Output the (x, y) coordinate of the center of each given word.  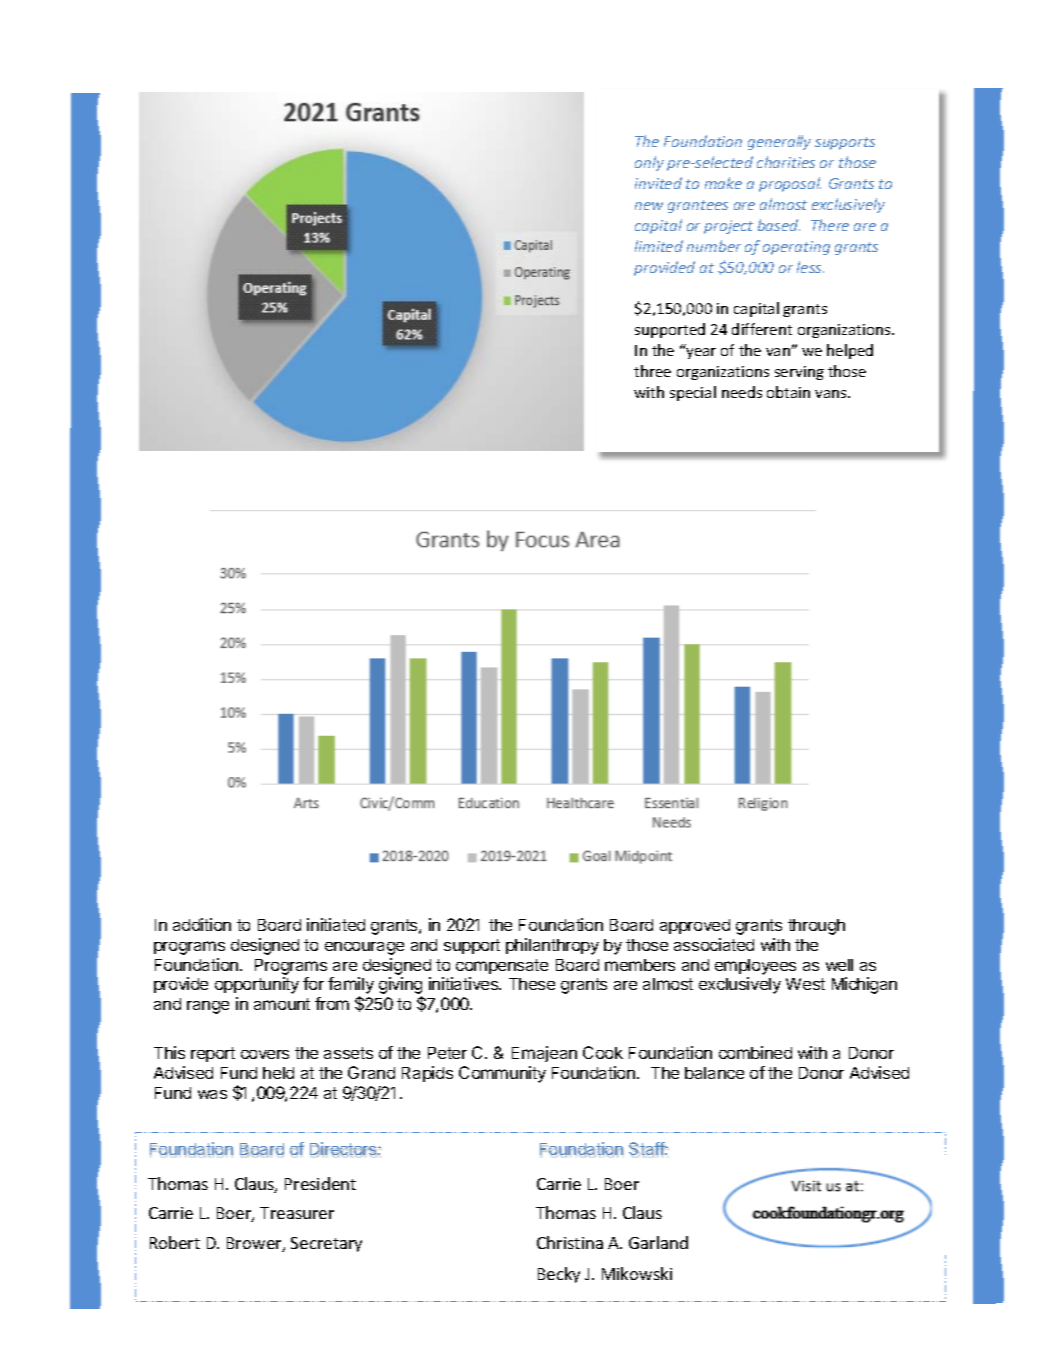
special (693, 393)
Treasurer (297, 1213)
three (652, 371)
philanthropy (552, 946)
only (649, 163)
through (816, 927)
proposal (790, 184)
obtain (788, 392)
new (649, 206)
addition (202, 924)
